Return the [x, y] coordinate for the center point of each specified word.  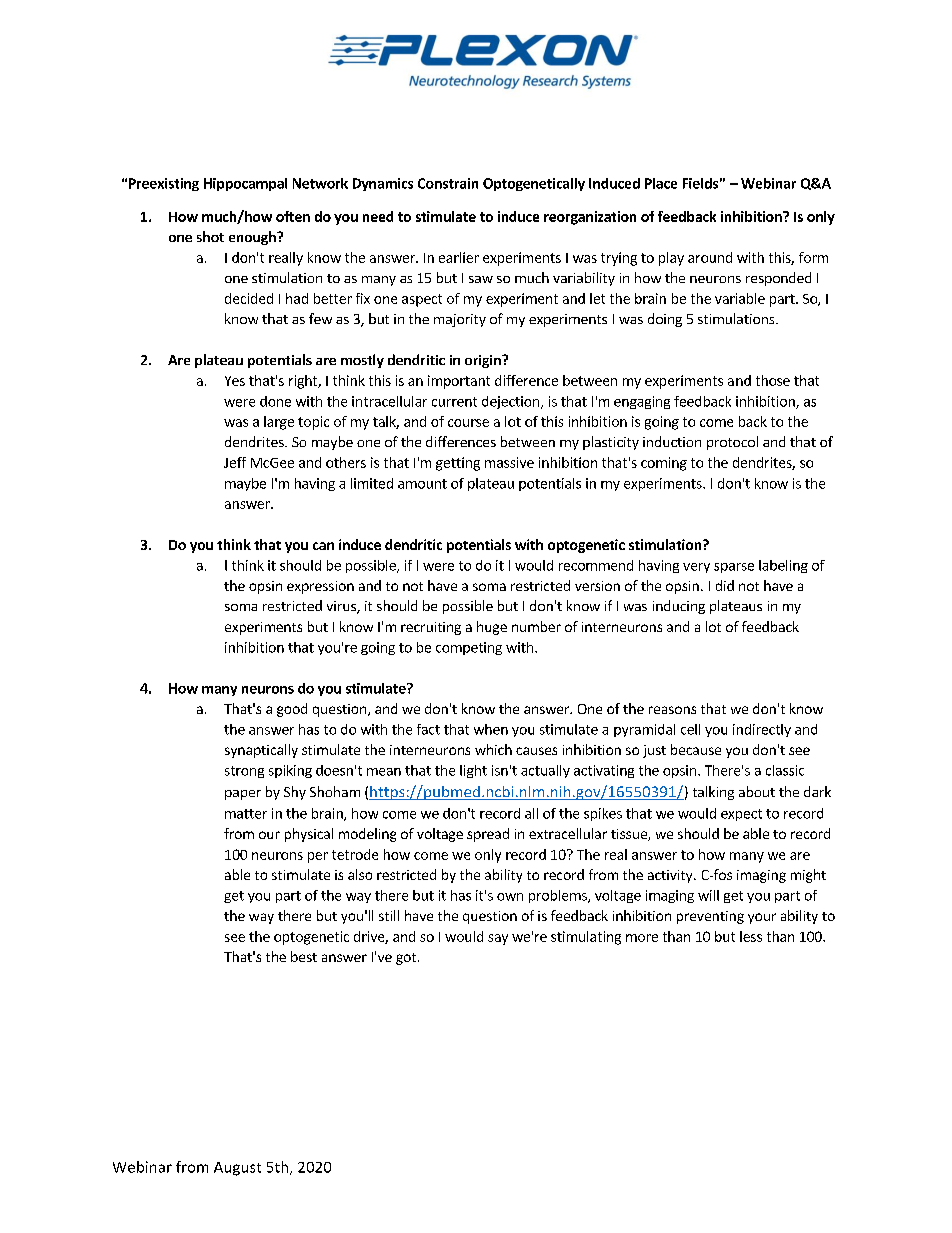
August [237, 1169]
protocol [732, 443]
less [751, 936]
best [304, 956]
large [279, 423]
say [498, 939]
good [292, 710]
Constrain [448, 183]
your [762, 918]
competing [469, 648]
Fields [700, 183]
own [510, 897]
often [293, 216]
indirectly [762, 730]
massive [509, 462]
